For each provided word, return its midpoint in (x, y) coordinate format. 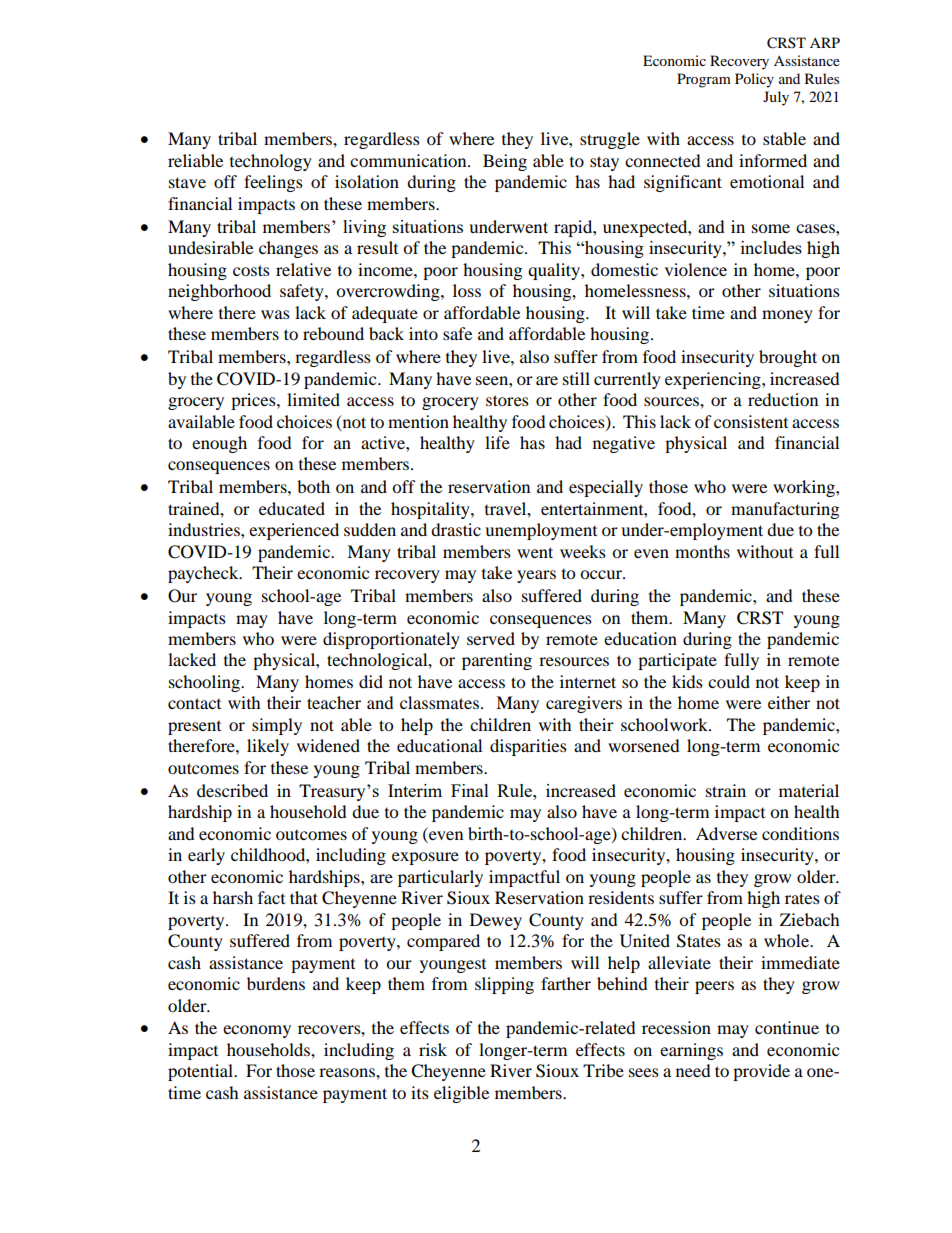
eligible (461, 1094)
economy (257, 1031)
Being (505, 162)
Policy (754, 80)
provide (761, 1072)
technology (271, 162)
